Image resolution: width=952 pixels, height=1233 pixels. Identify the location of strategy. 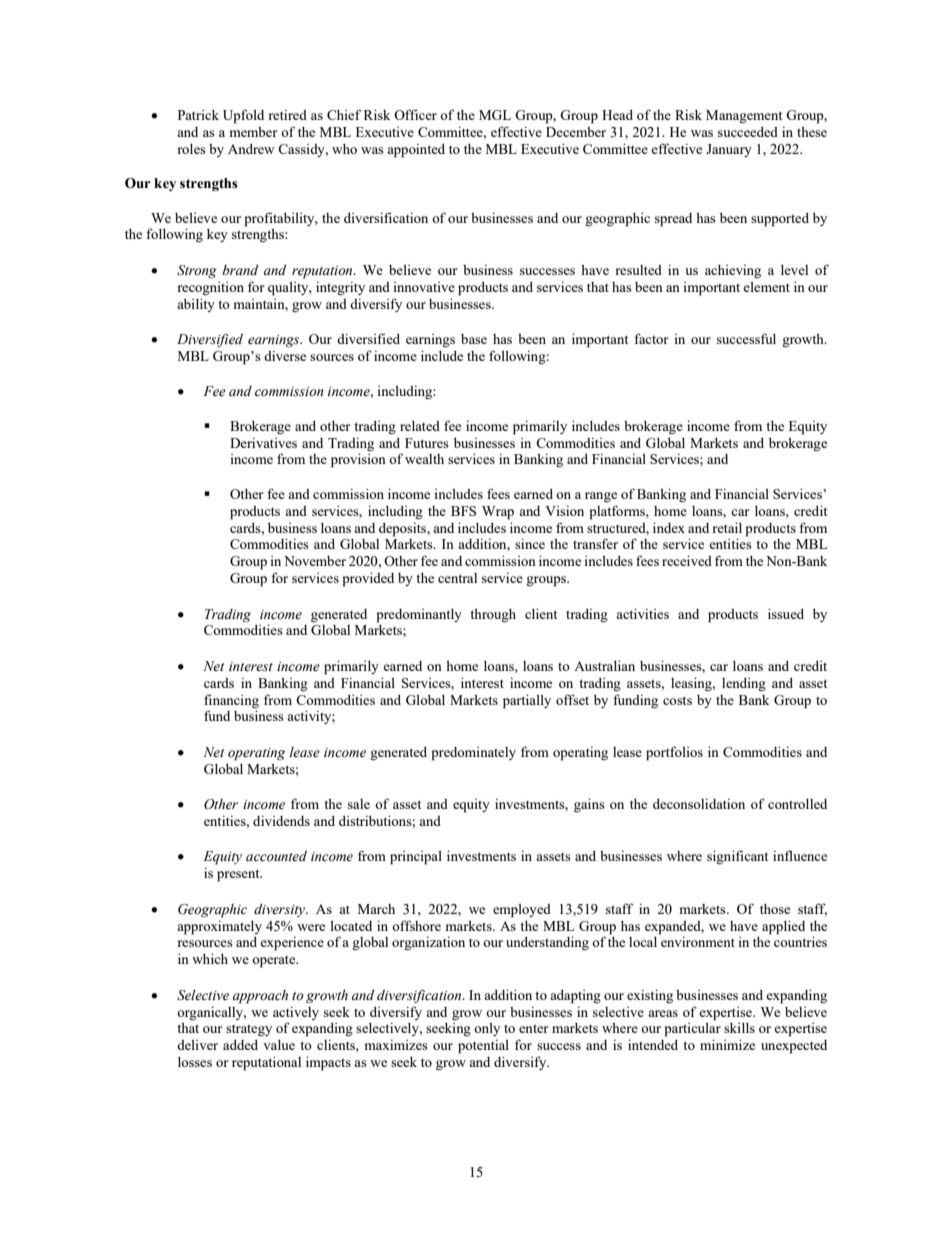
(249, 1030).
